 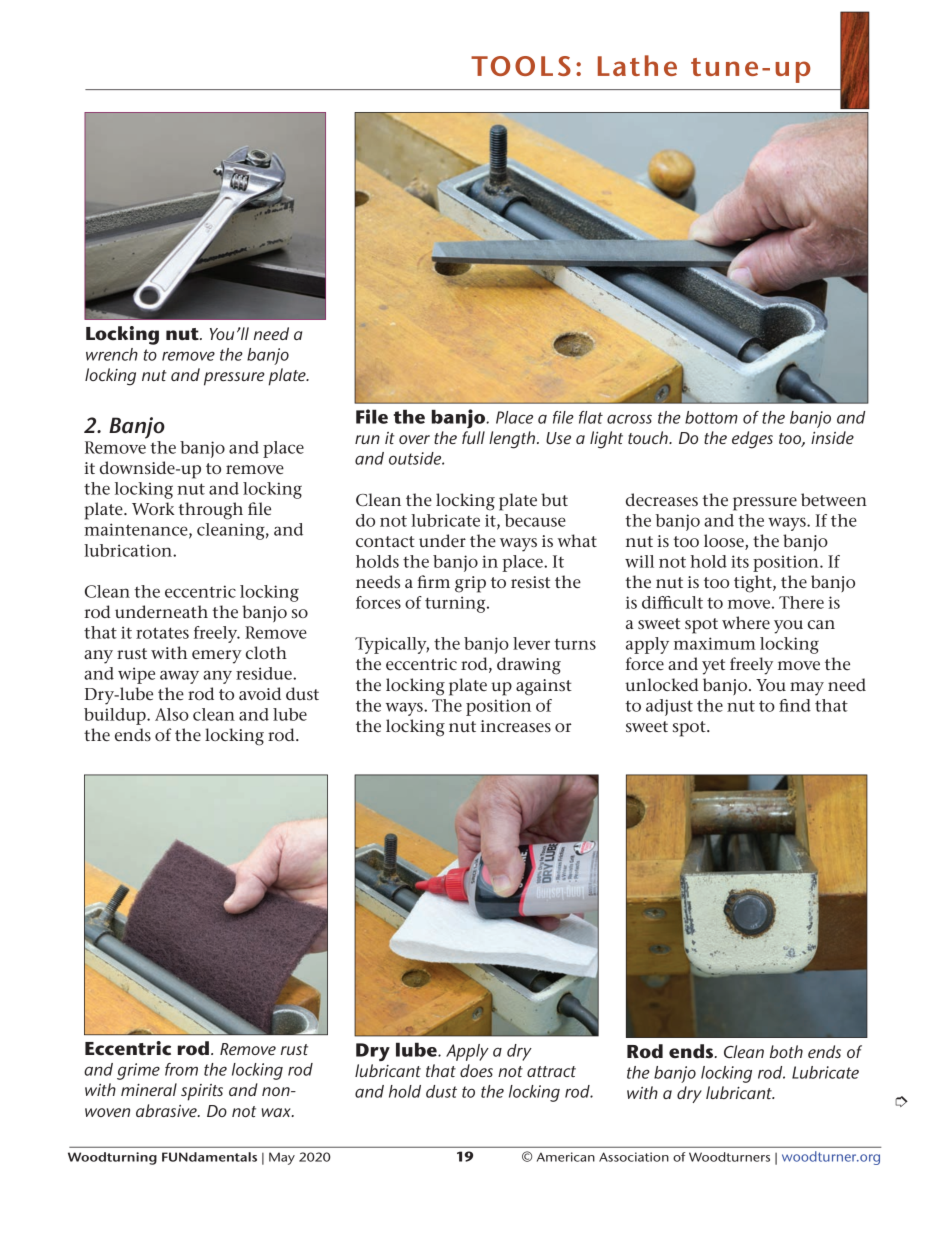 What do you see at coordinates (591, 417) in the screenshot?
I see `flat` at bounding box center [591, 417].
